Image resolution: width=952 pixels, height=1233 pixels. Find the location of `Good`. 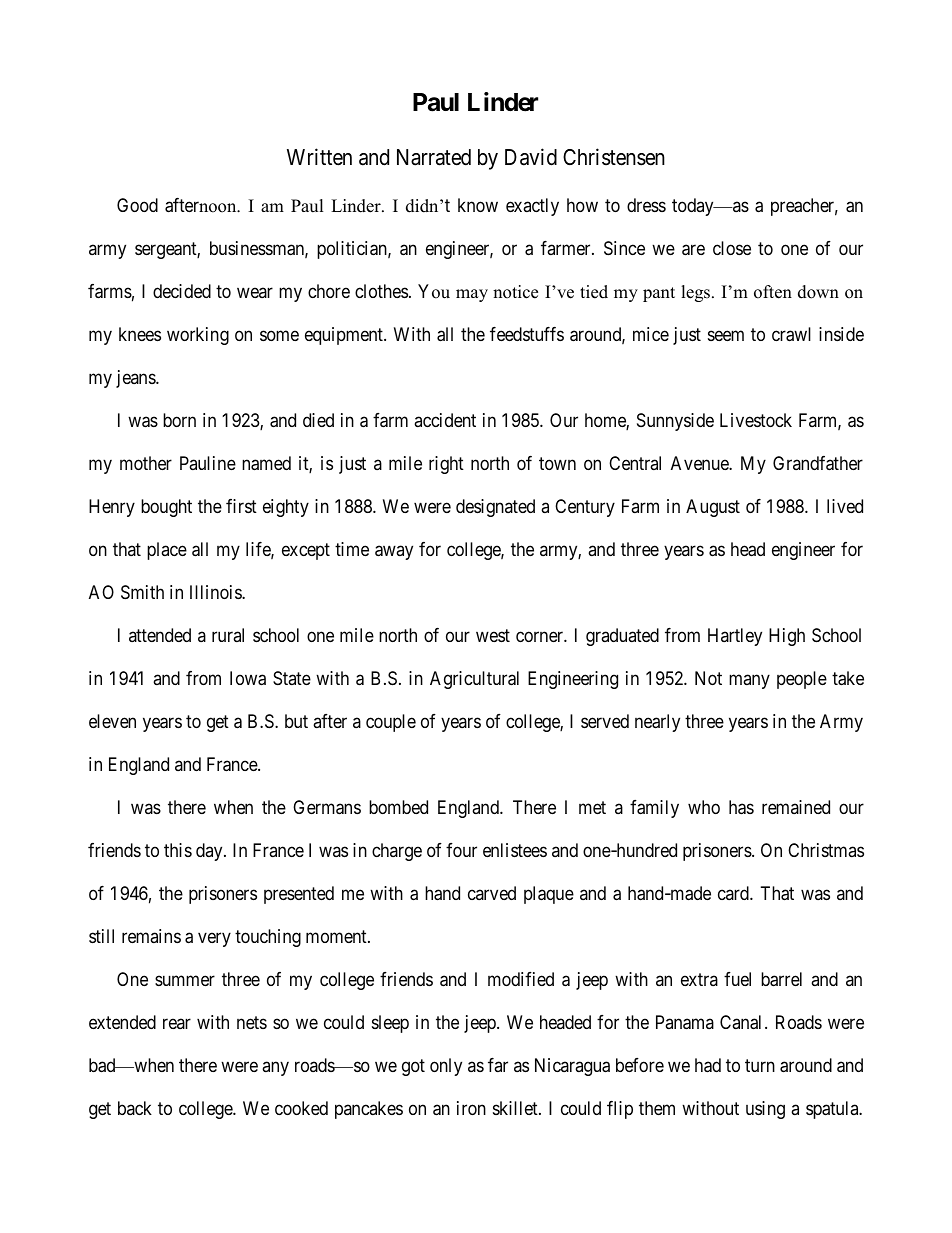

Good is located at coordinates (137, 205).
